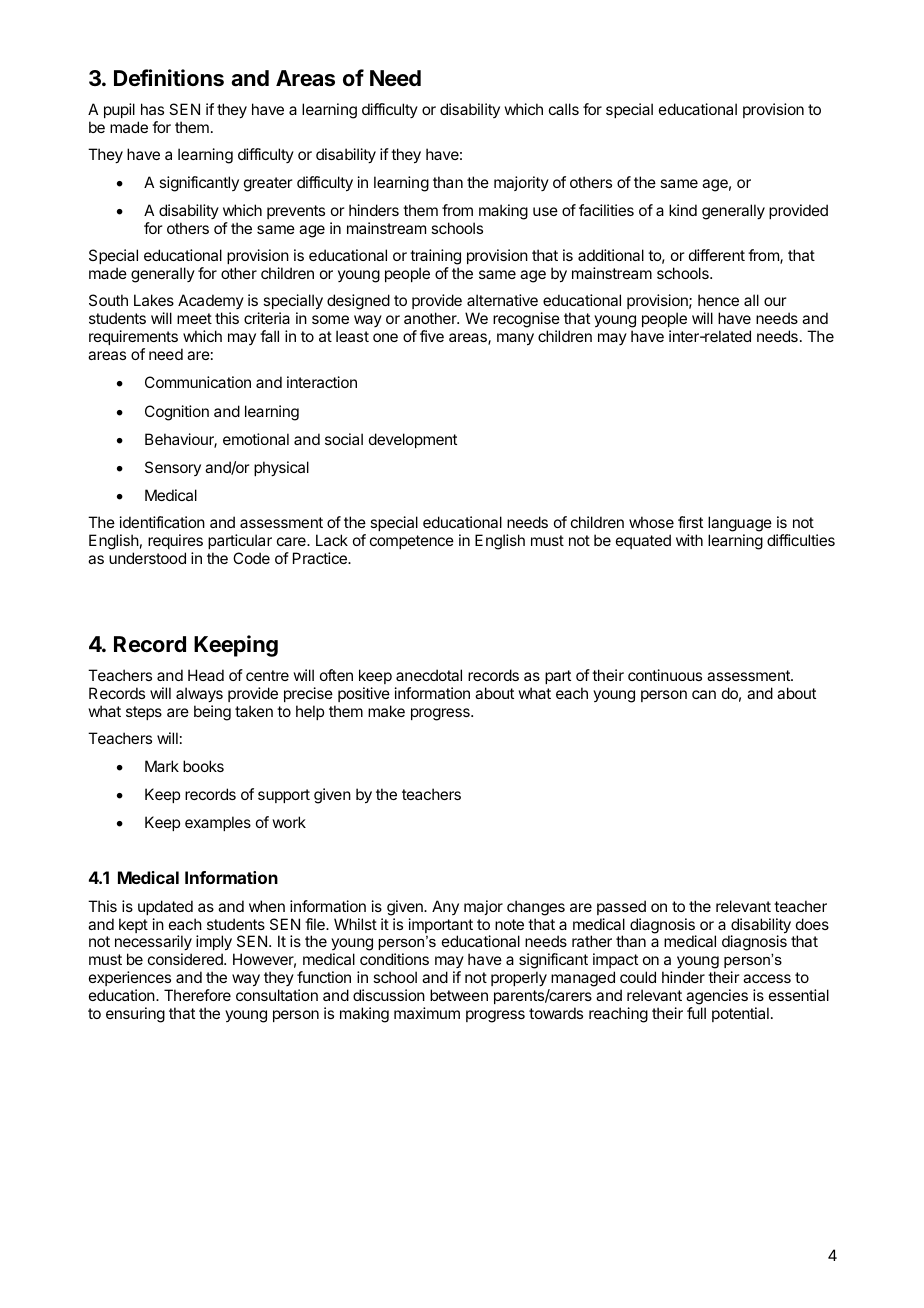 Image resolution: width=924 pixels, height=1308 pixels. I want to click on competence, so click(412, 542).
